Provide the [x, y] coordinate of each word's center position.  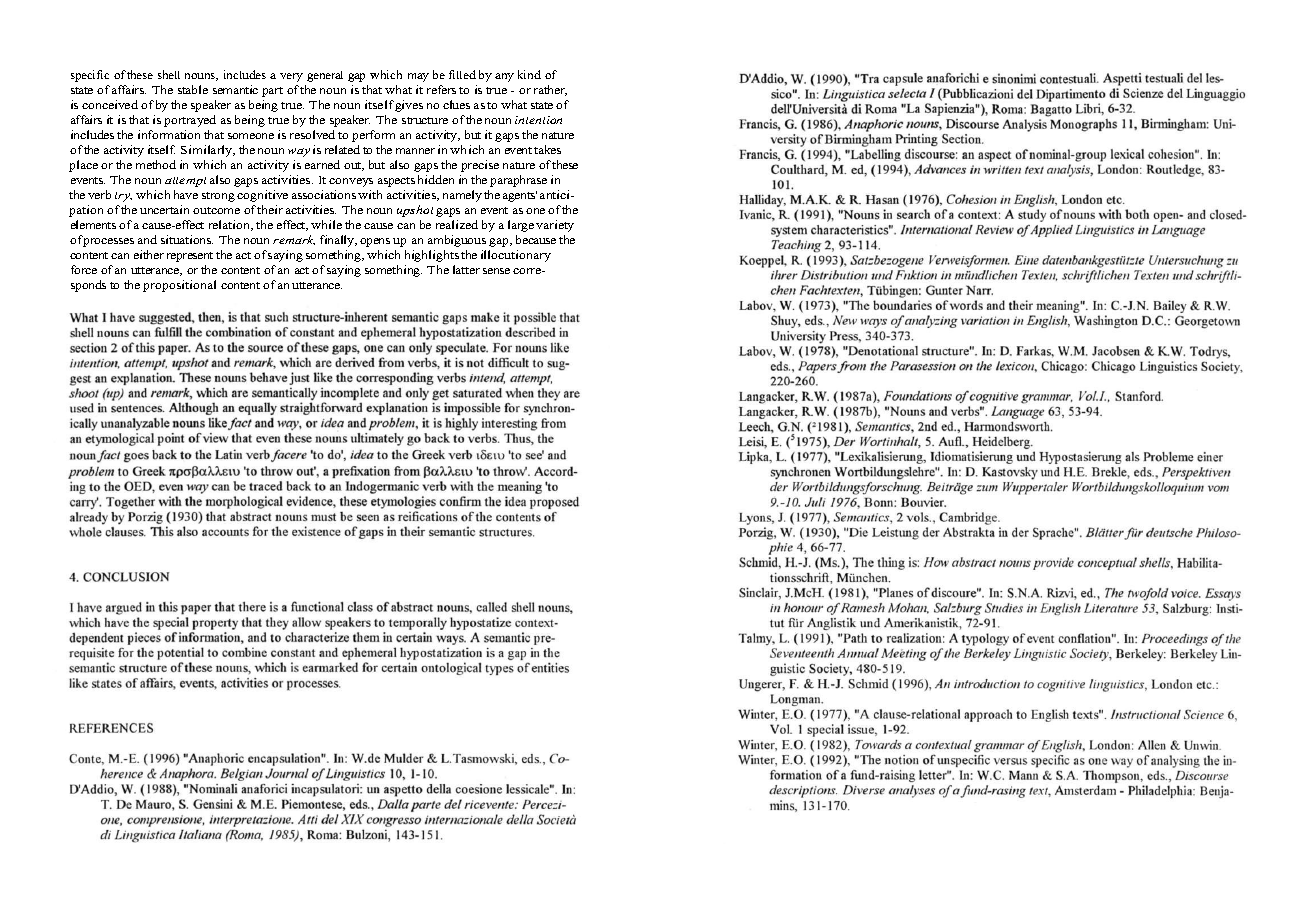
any [504, 77]
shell [169, 74]
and [147, 239]
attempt [185, 182]
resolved [312, 134]
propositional [179, 286]
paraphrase [518, 181]
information [169, 134]
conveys [351, 182]
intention [538, 120]
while [326, 224]
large [521, 226]
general [325, 76]
